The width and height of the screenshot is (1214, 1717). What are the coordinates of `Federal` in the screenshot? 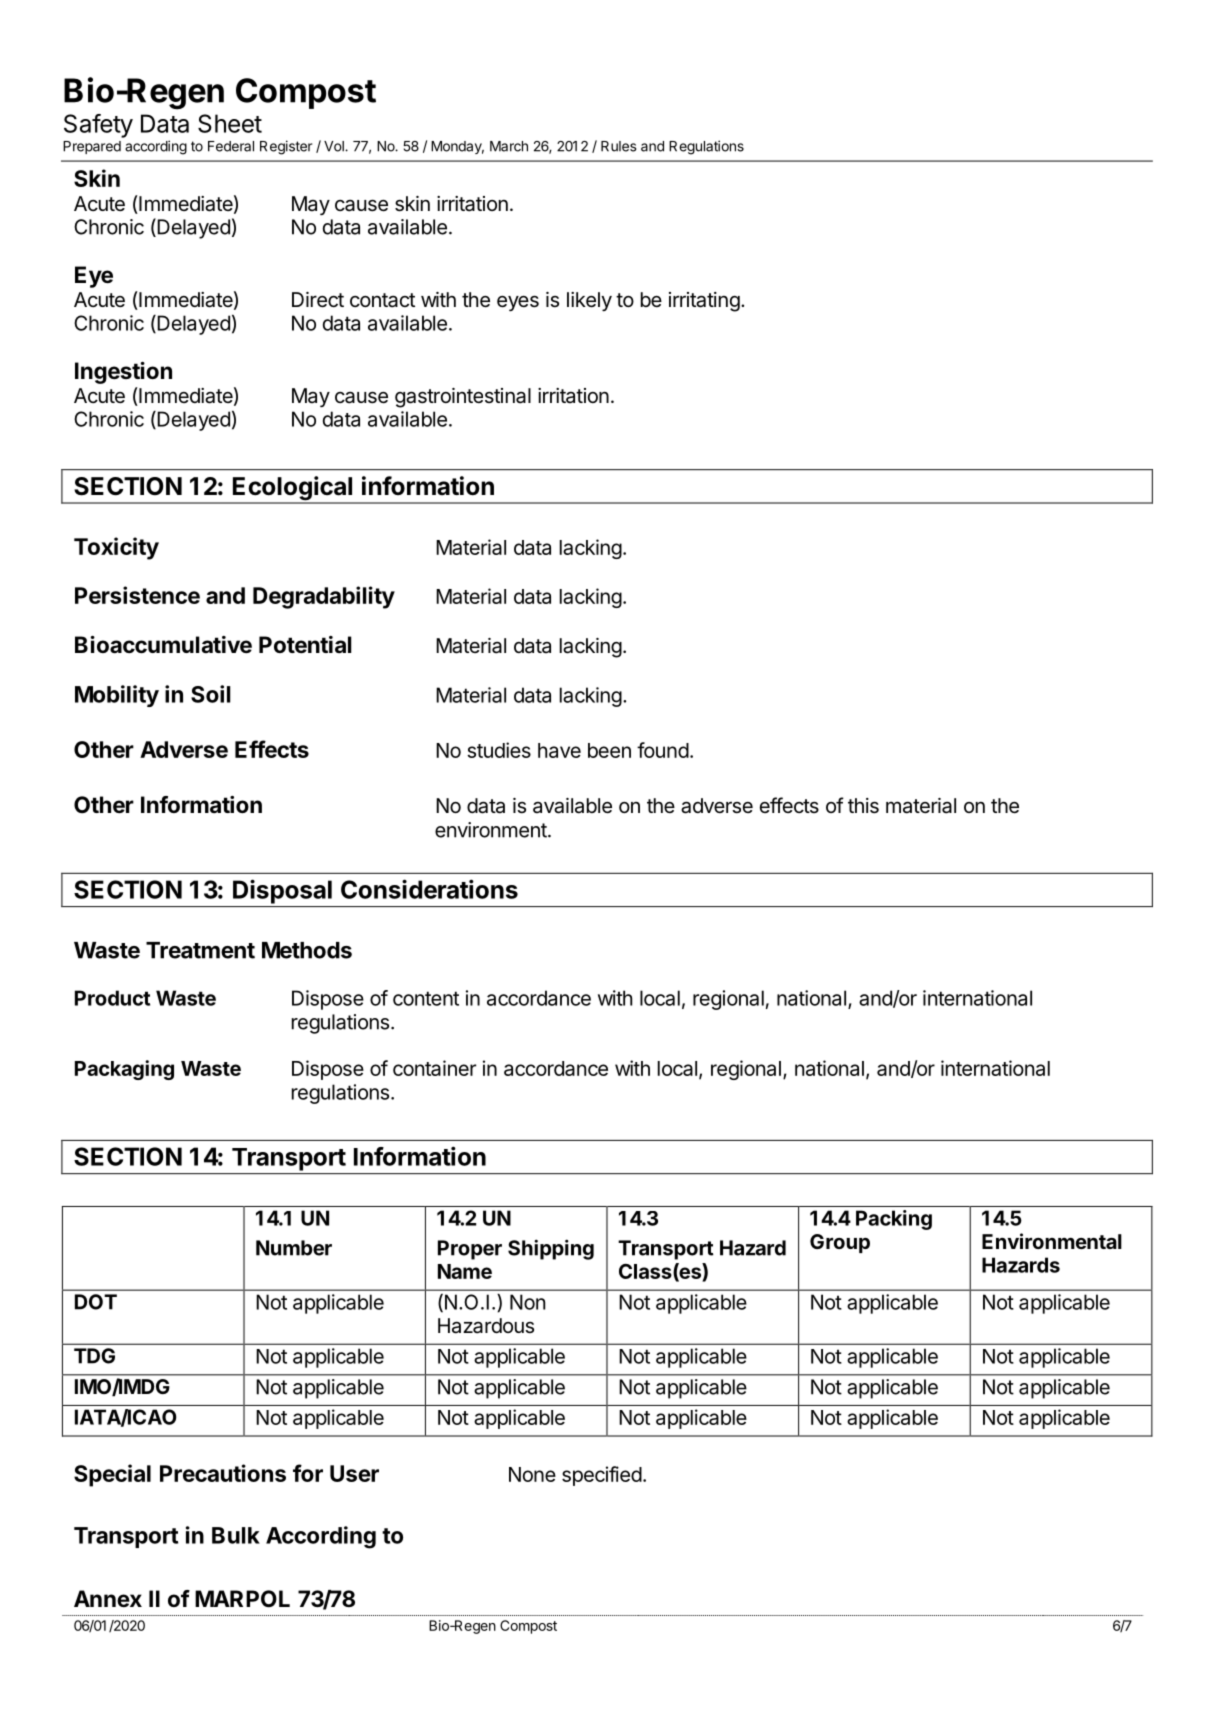 It's located at (231, 146).
